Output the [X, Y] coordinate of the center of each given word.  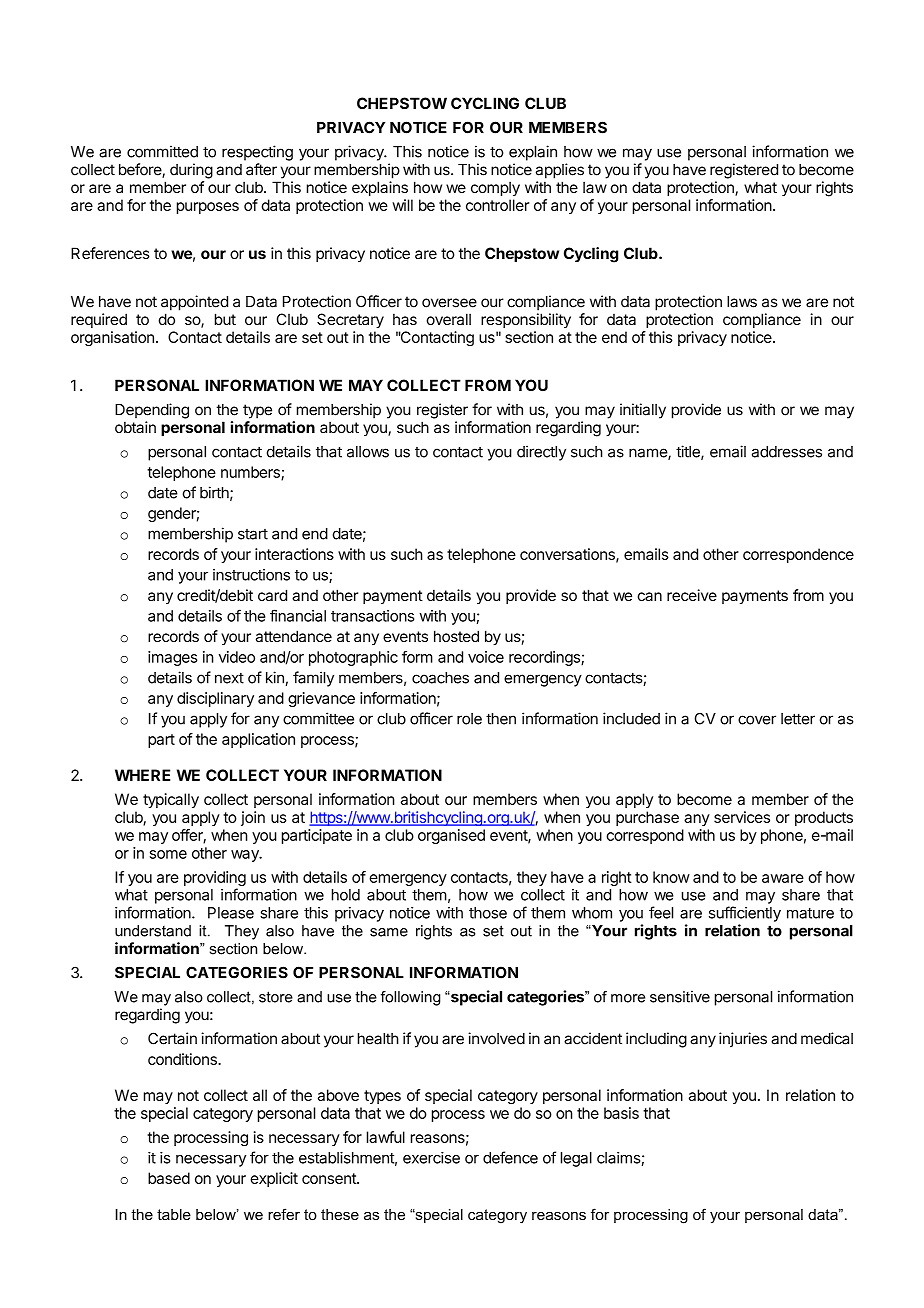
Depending [152, 411]
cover [757, 720]
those [488, 913]
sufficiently [745, 914]
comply [495, 188]
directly [541, 453]
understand [153, 931]
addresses [787, 452]
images [173, 658]
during [191, 171]
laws [742, 302]
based [169, 1178]
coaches [440, 678]
